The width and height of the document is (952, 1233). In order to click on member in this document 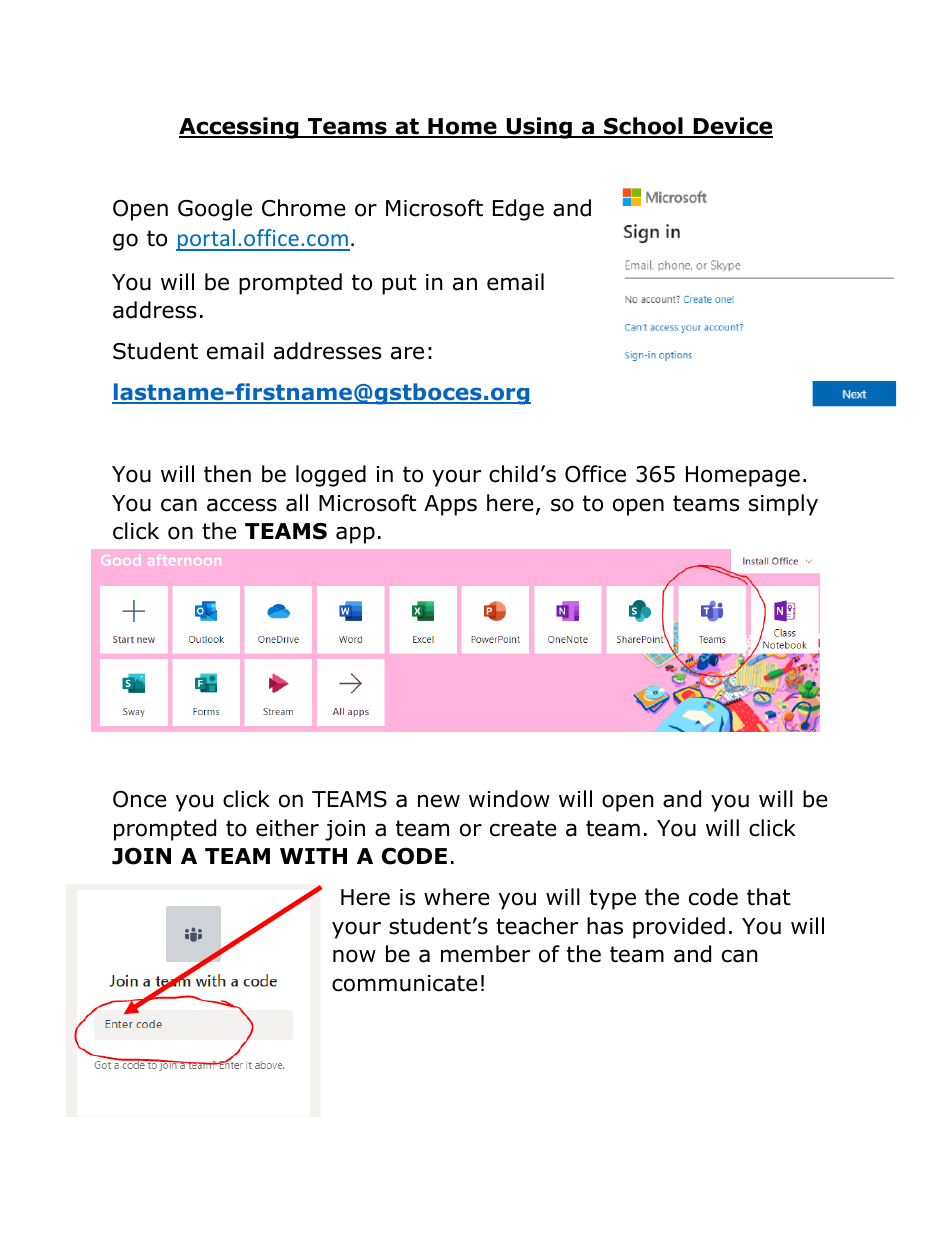, I will do `click(485, 954)`.
